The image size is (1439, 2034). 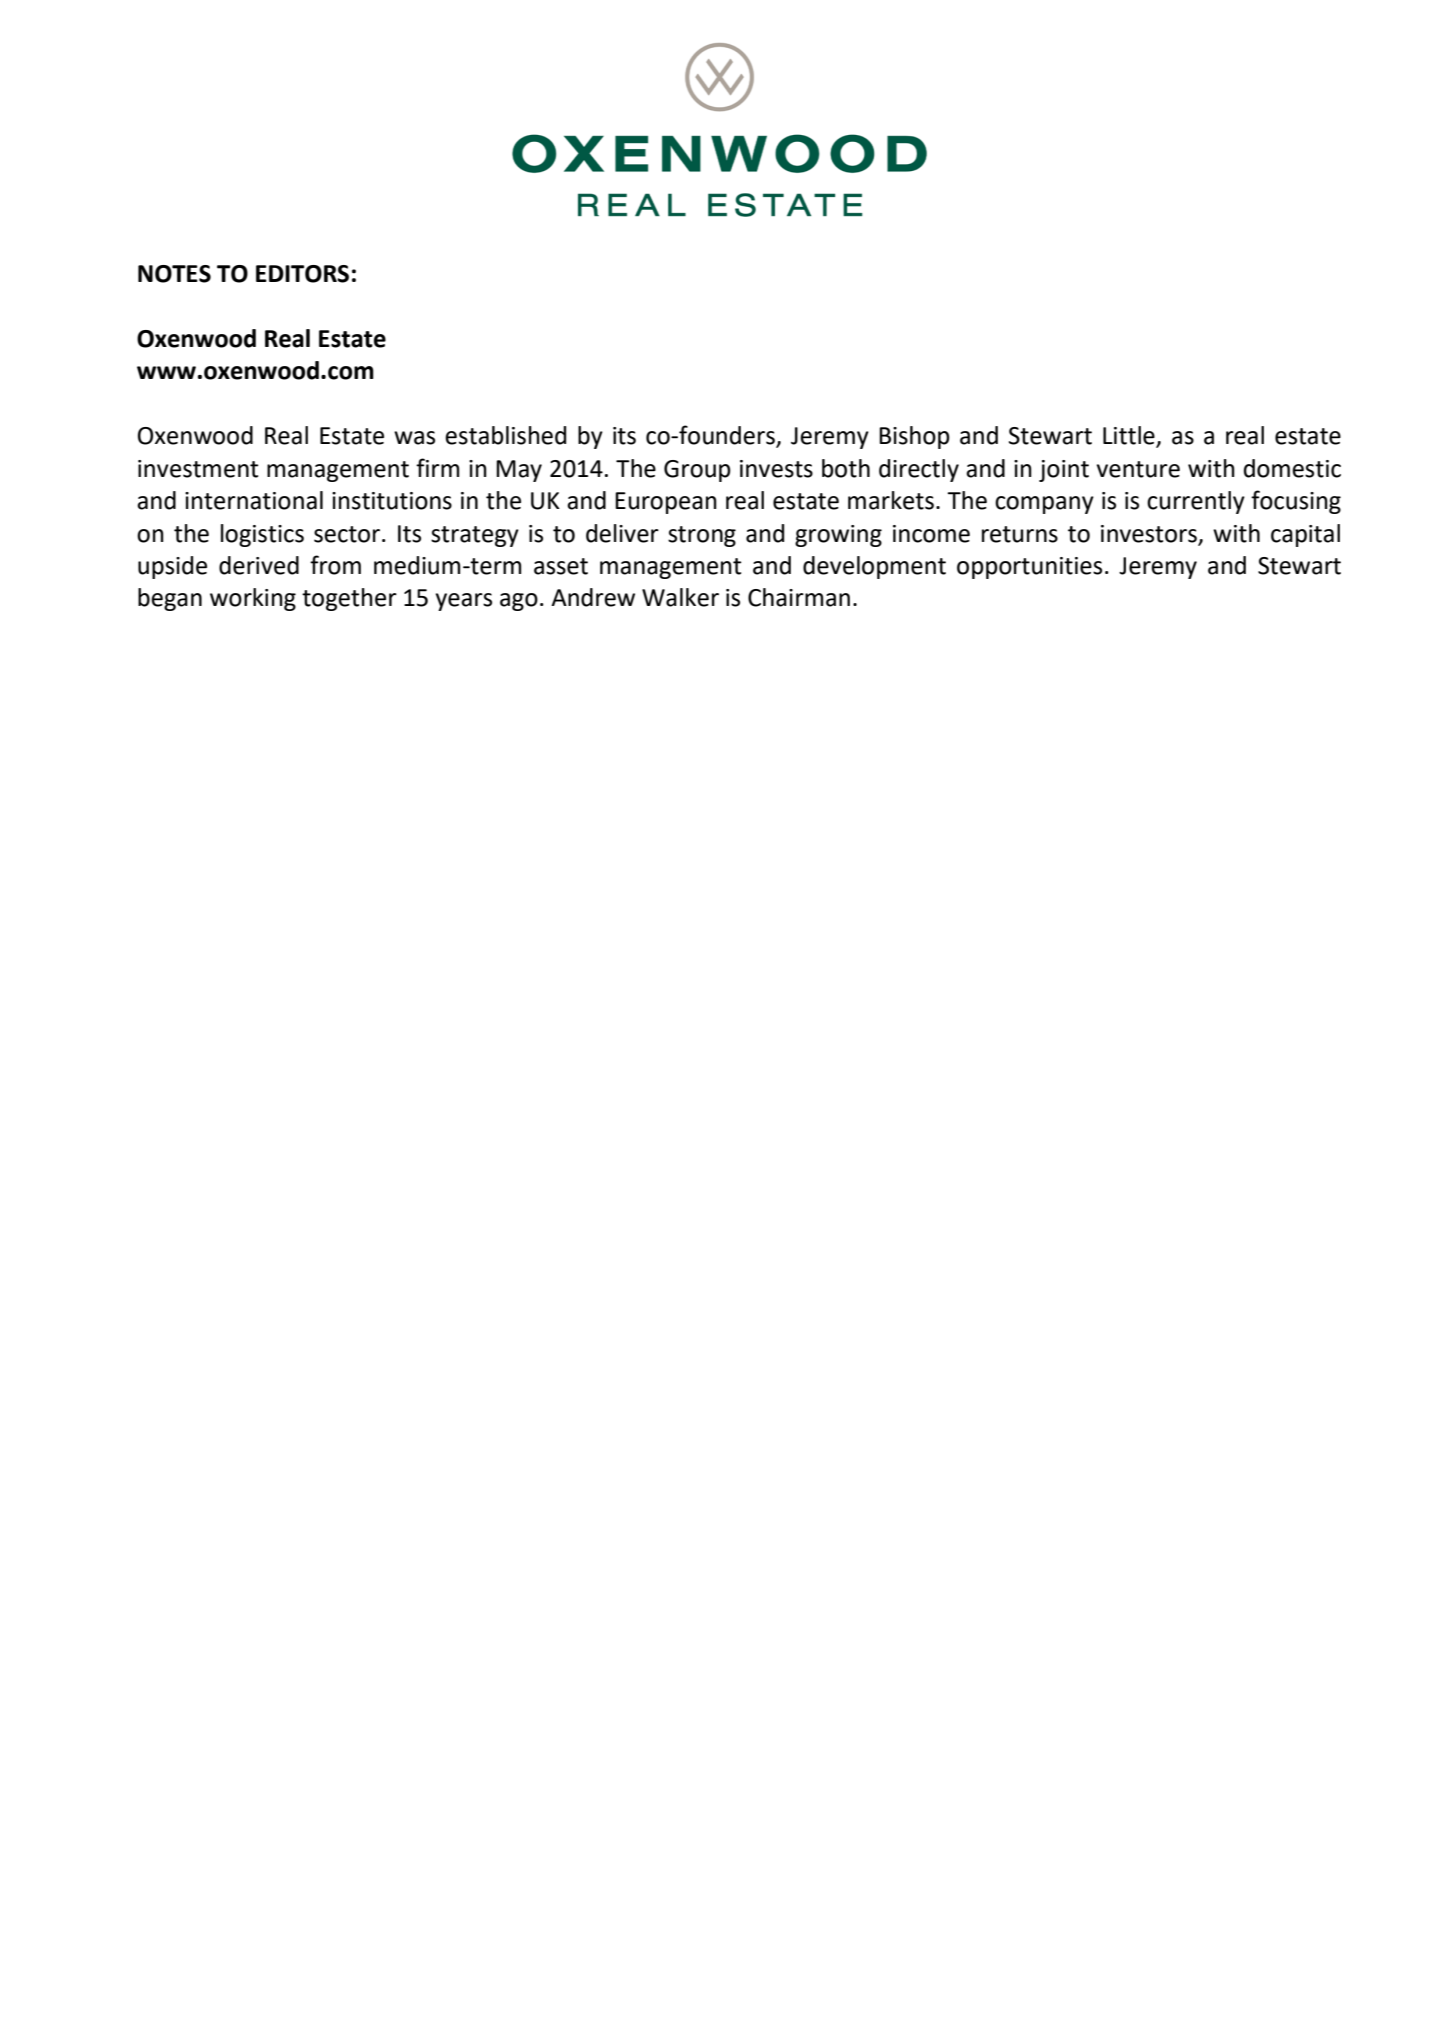 I want to click on together, so click(x=349, y=599).
